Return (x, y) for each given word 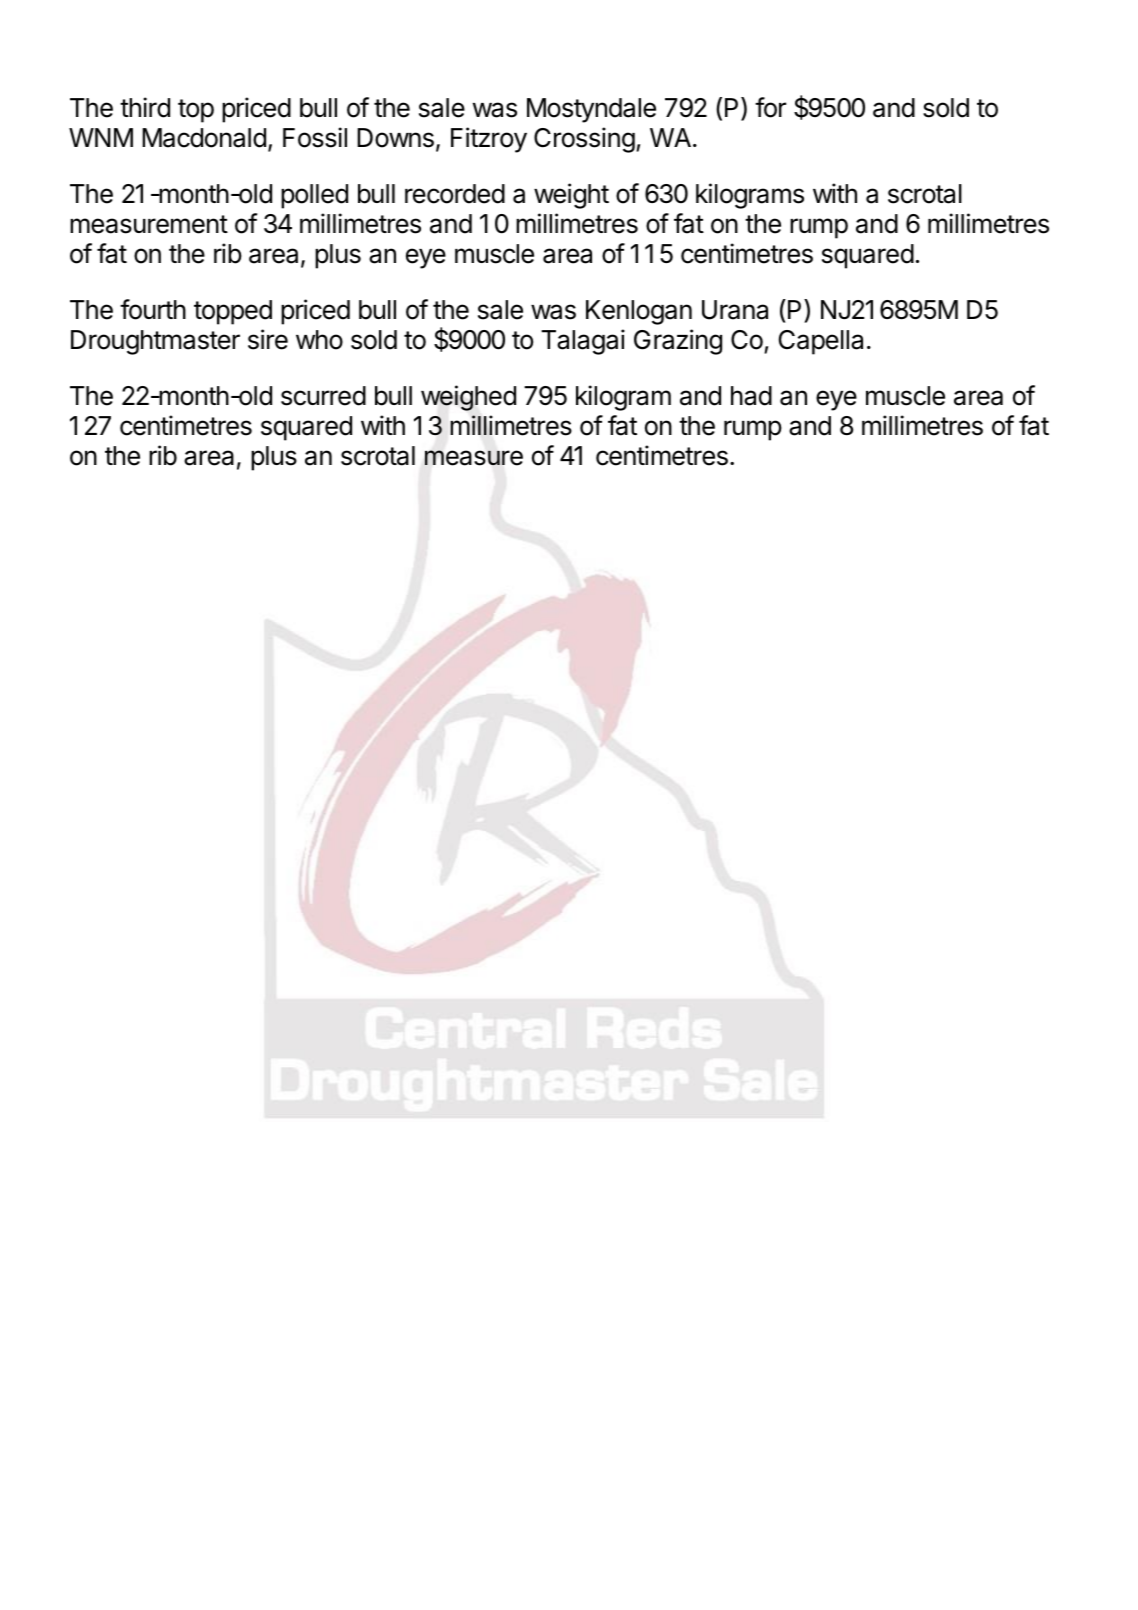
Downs (395, 138)
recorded (455, 194)
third (145, 107)
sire (268, 339)
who (319, 340)
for (770, 107)
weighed (468, 398)
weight (571, 196)
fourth (153, 309)
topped (233, 312)
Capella (821, 342)
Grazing (678, 342)
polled (314, 196)
